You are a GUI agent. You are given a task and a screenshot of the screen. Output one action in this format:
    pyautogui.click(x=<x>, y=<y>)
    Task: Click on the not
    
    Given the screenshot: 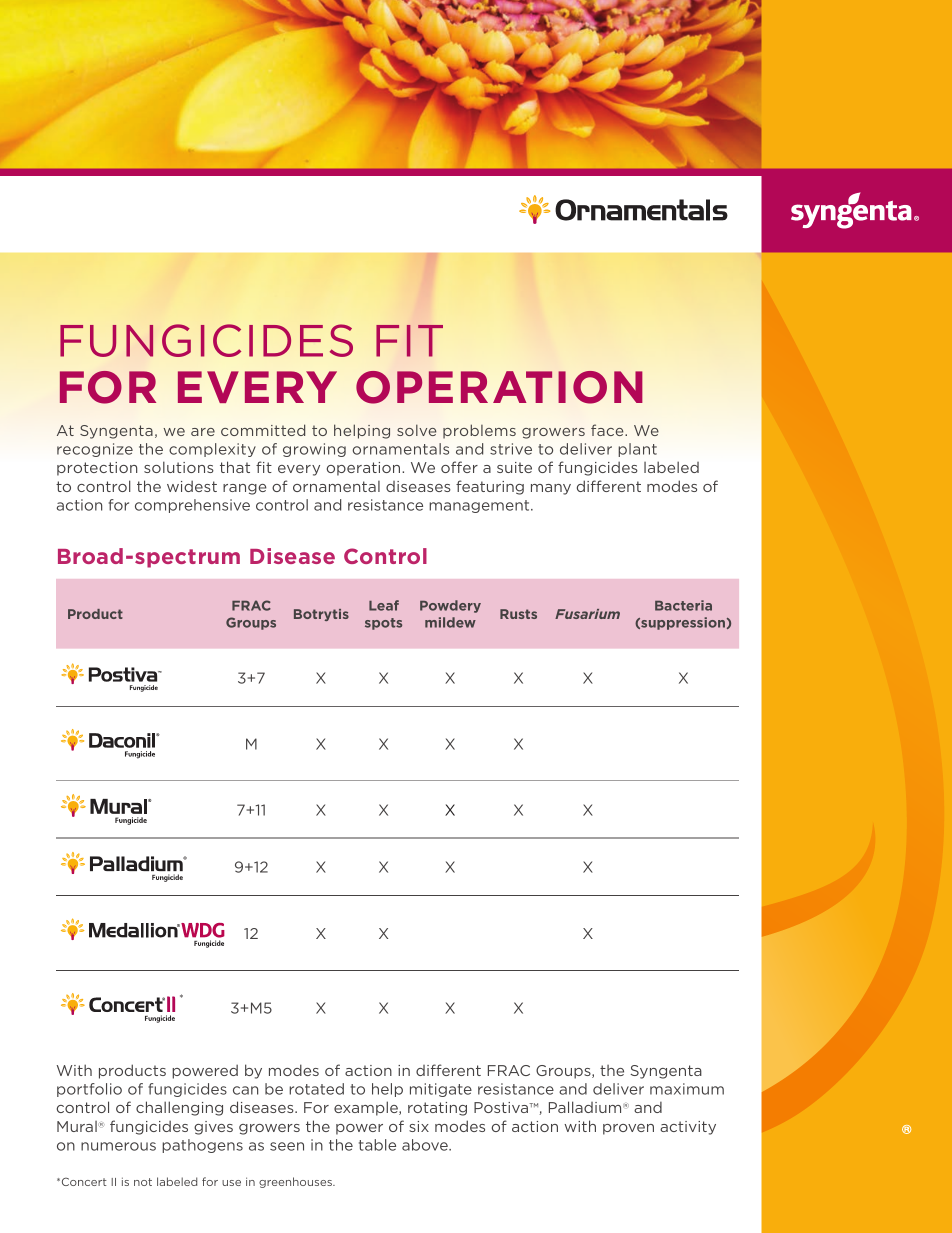 What is the action you would take?
    pyautogui.click(x=143, y=1182)
